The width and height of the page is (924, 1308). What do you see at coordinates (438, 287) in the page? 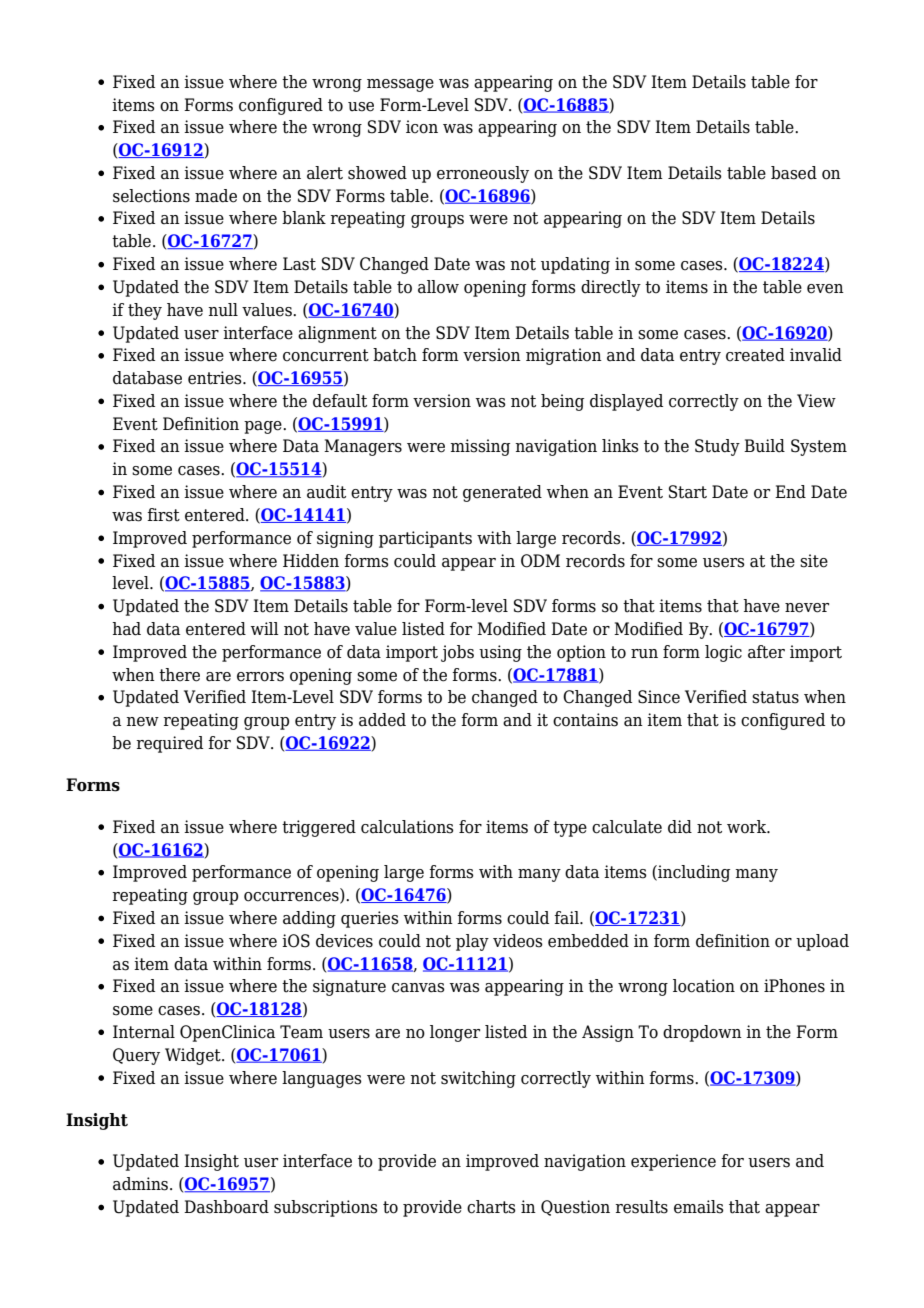
I see `allow` at bounding box center [438, 287].
